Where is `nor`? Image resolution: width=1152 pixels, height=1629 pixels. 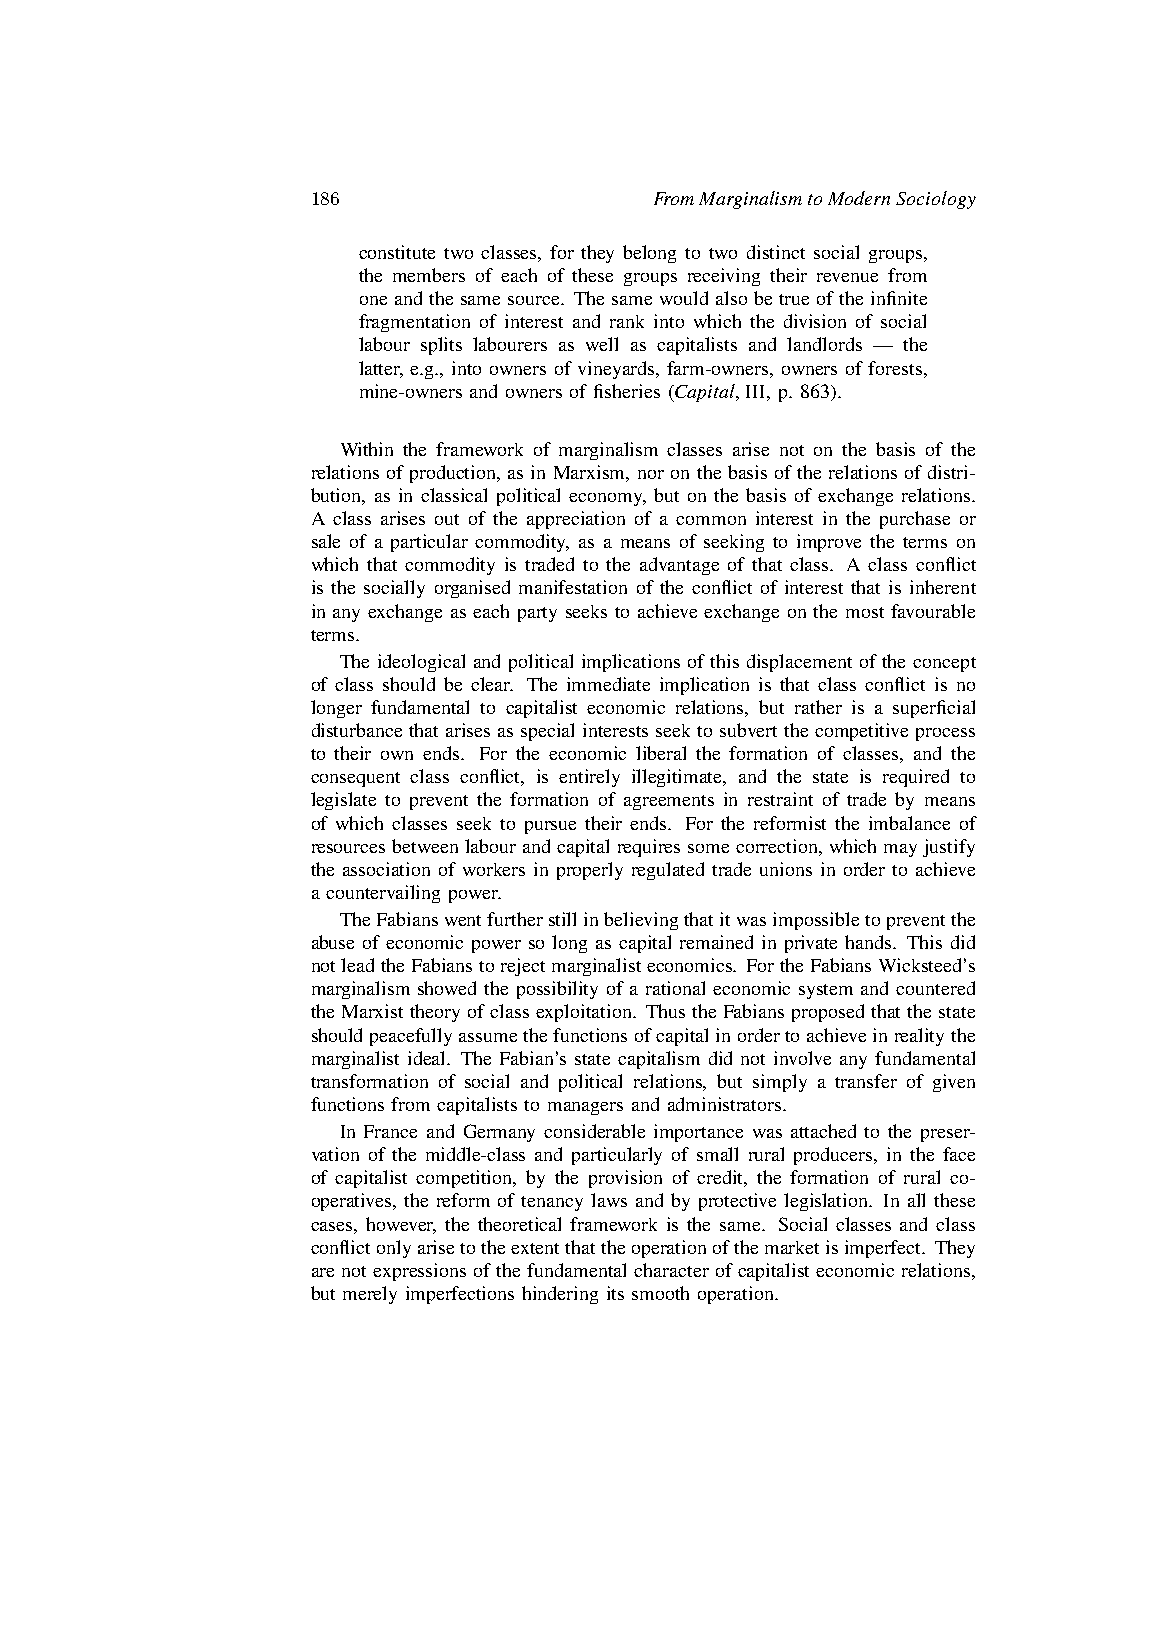
nor is located at coordinates (651, 474).
